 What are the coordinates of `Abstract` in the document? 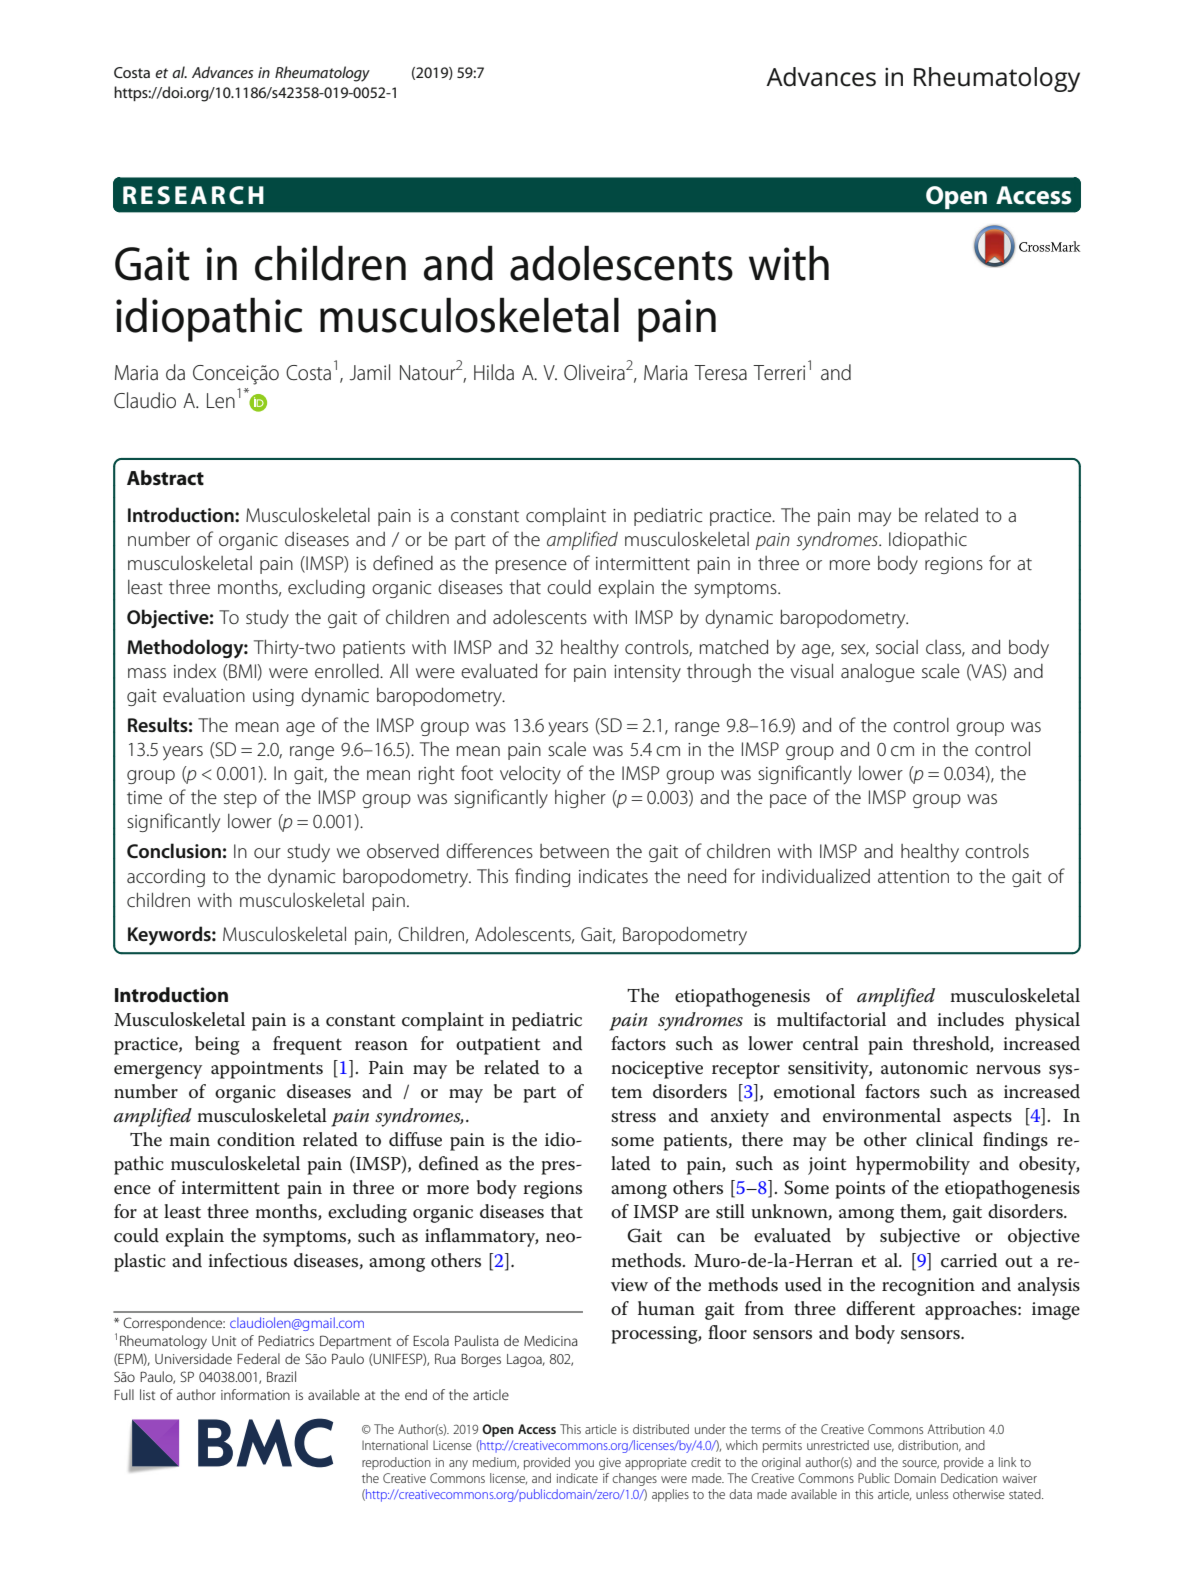 It's located at (165, 478).
